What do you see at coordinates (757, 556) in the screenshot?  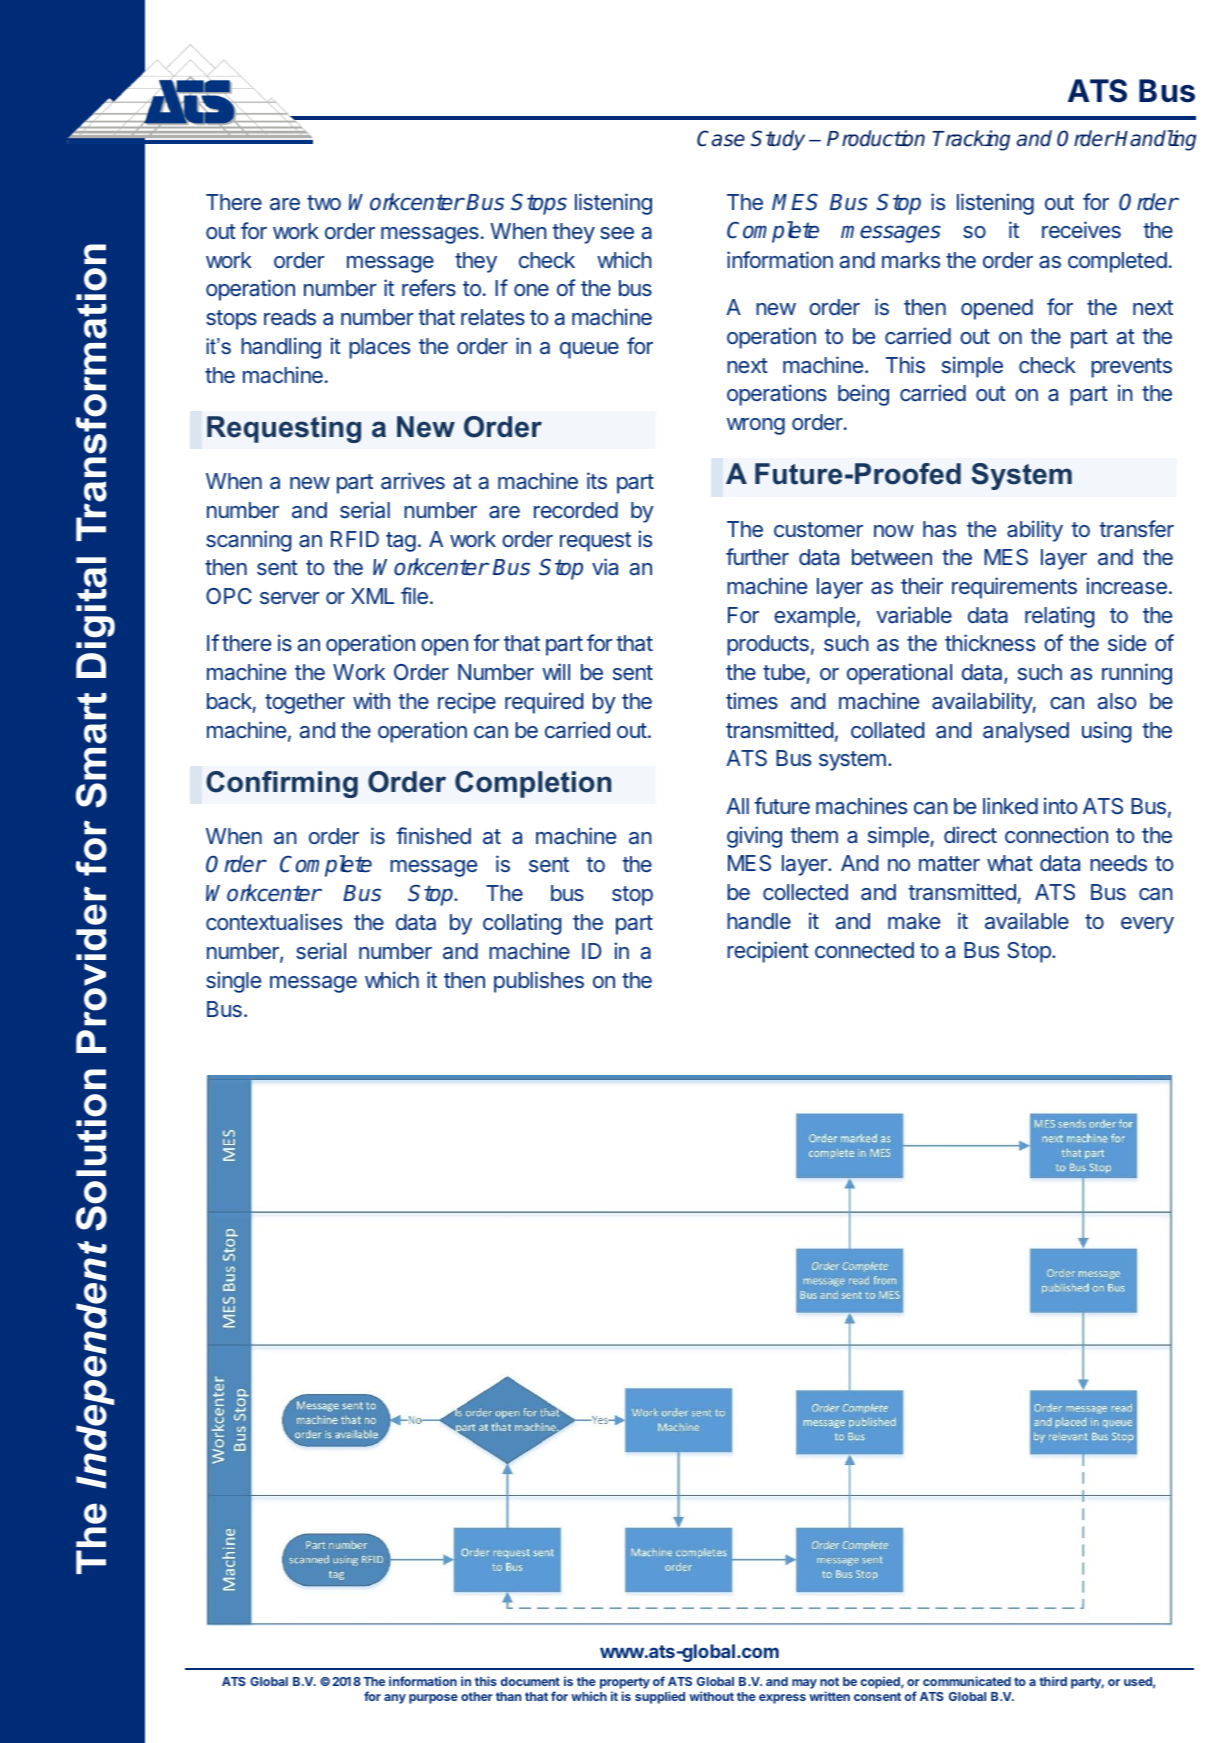 I see `further` at bounding box center [757, 556].
